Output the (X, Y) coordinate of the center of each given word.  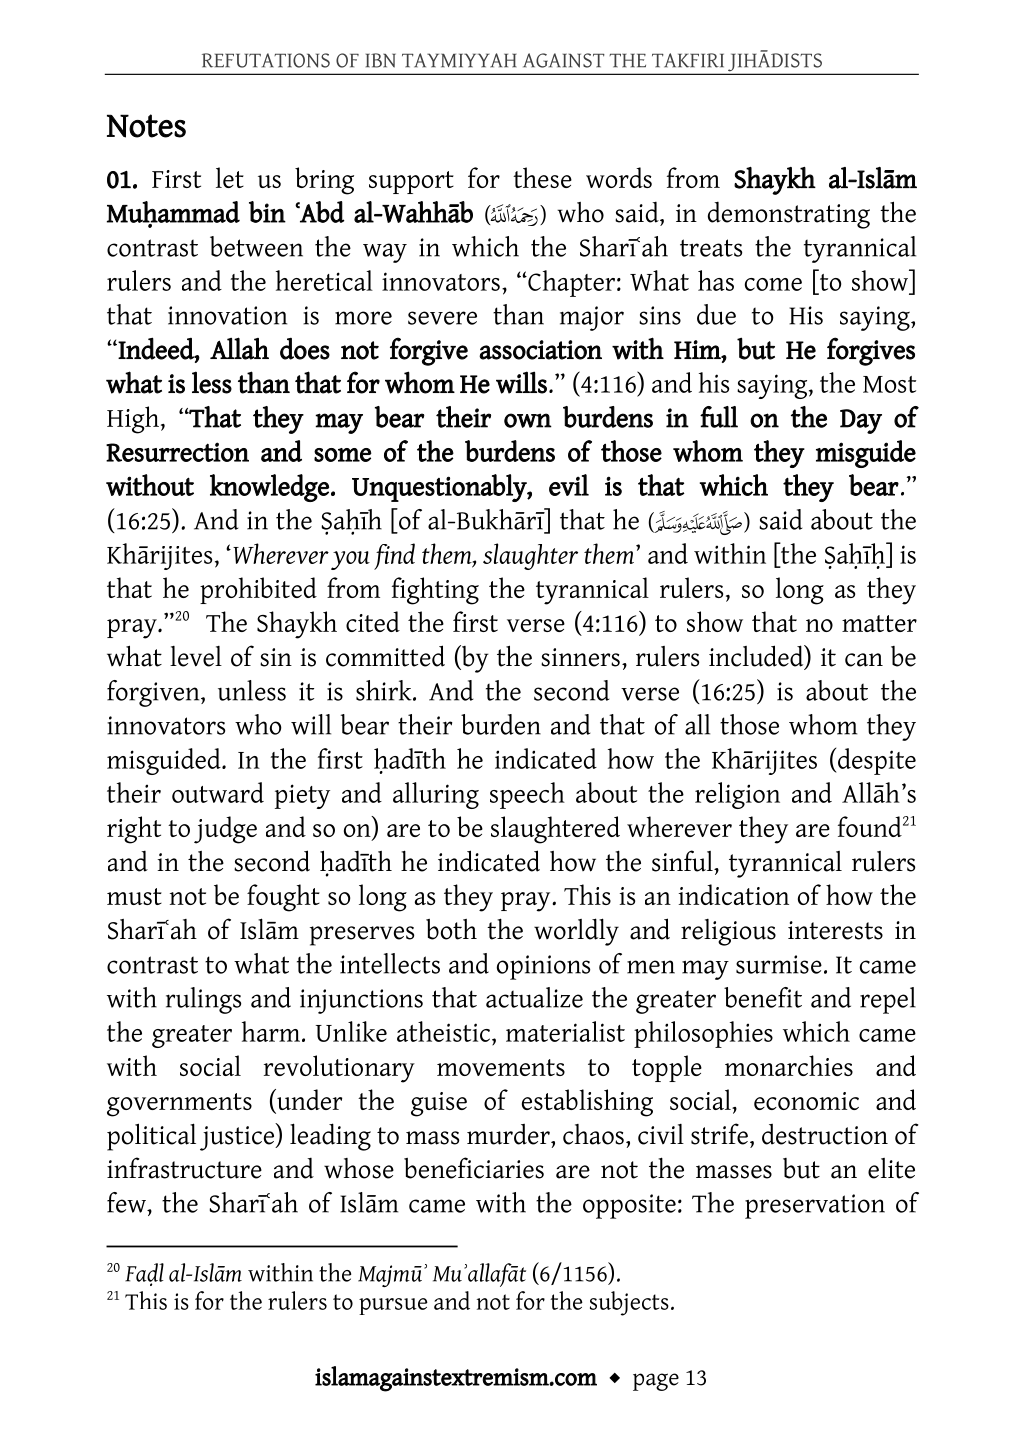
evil (569, 485)
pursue (393, 1306)
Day (861, 421)
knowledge (269, 488)
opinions (543, 967)
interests (835, 930)
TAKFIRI (688, 60)
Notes (146, 126)
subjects (629, 1303)
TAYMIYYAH (459, 60)
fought (283, 898)
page (656, 1382)
